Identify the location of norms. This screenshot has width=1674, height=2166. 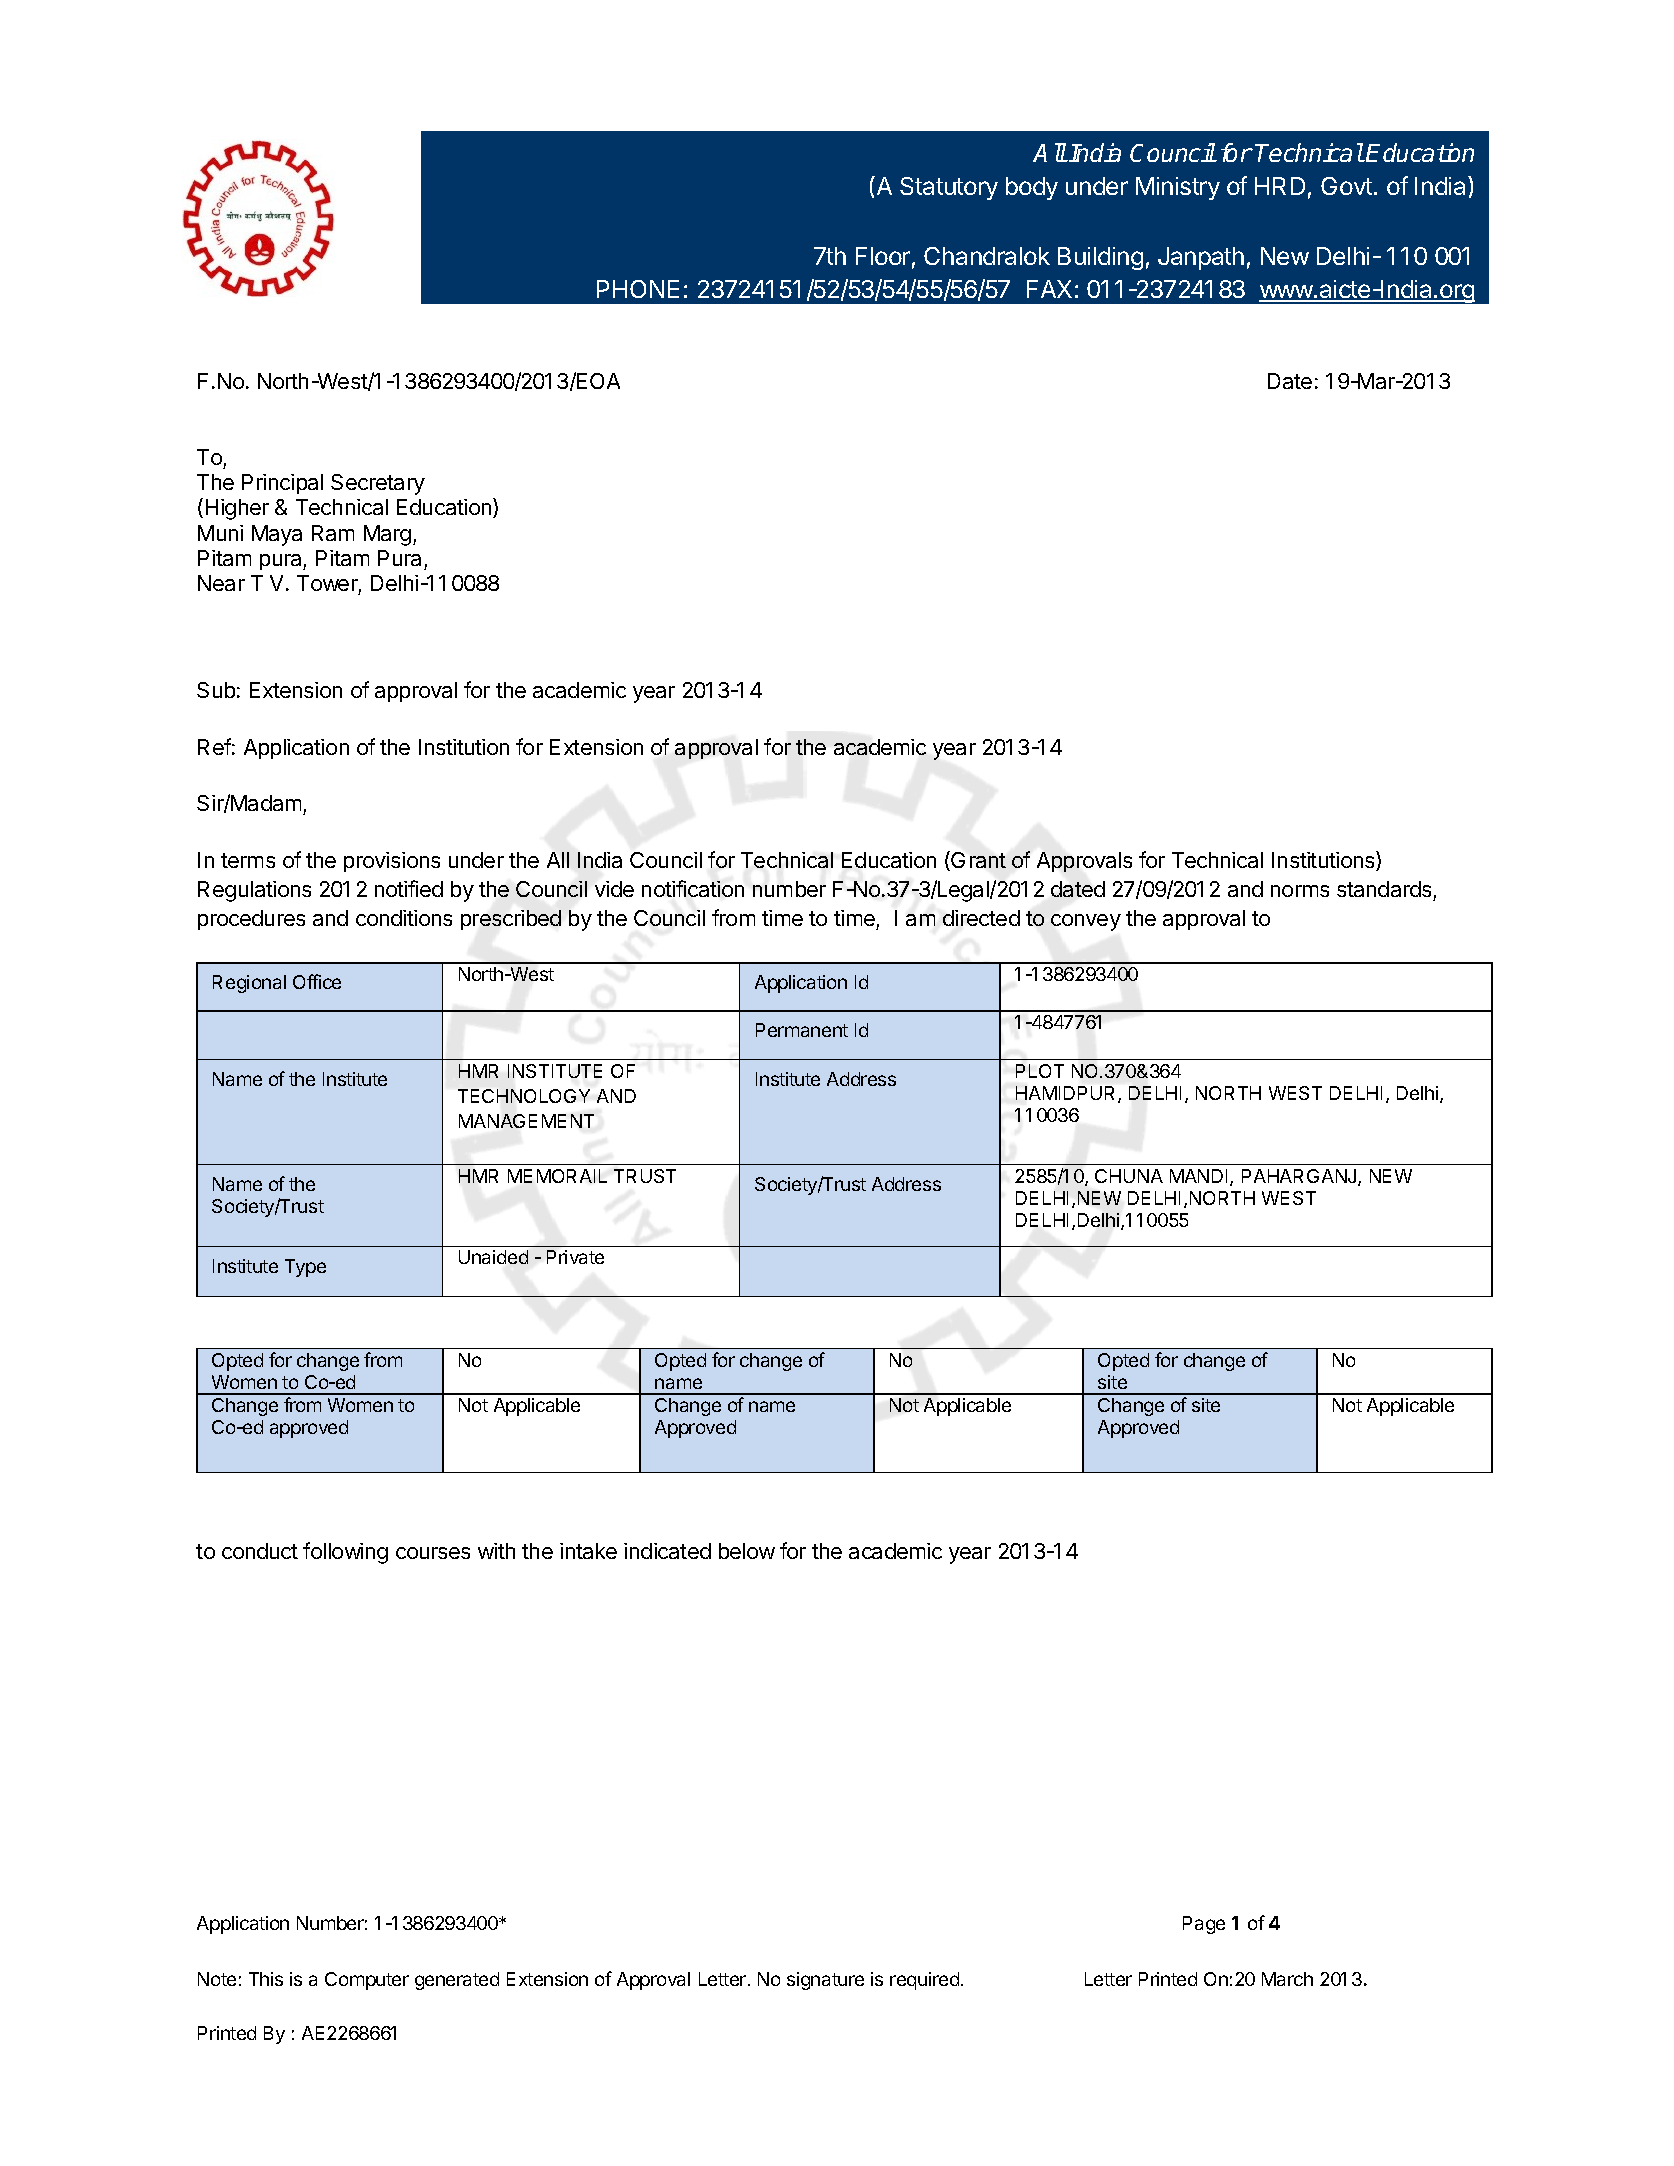
(1300, 891).
